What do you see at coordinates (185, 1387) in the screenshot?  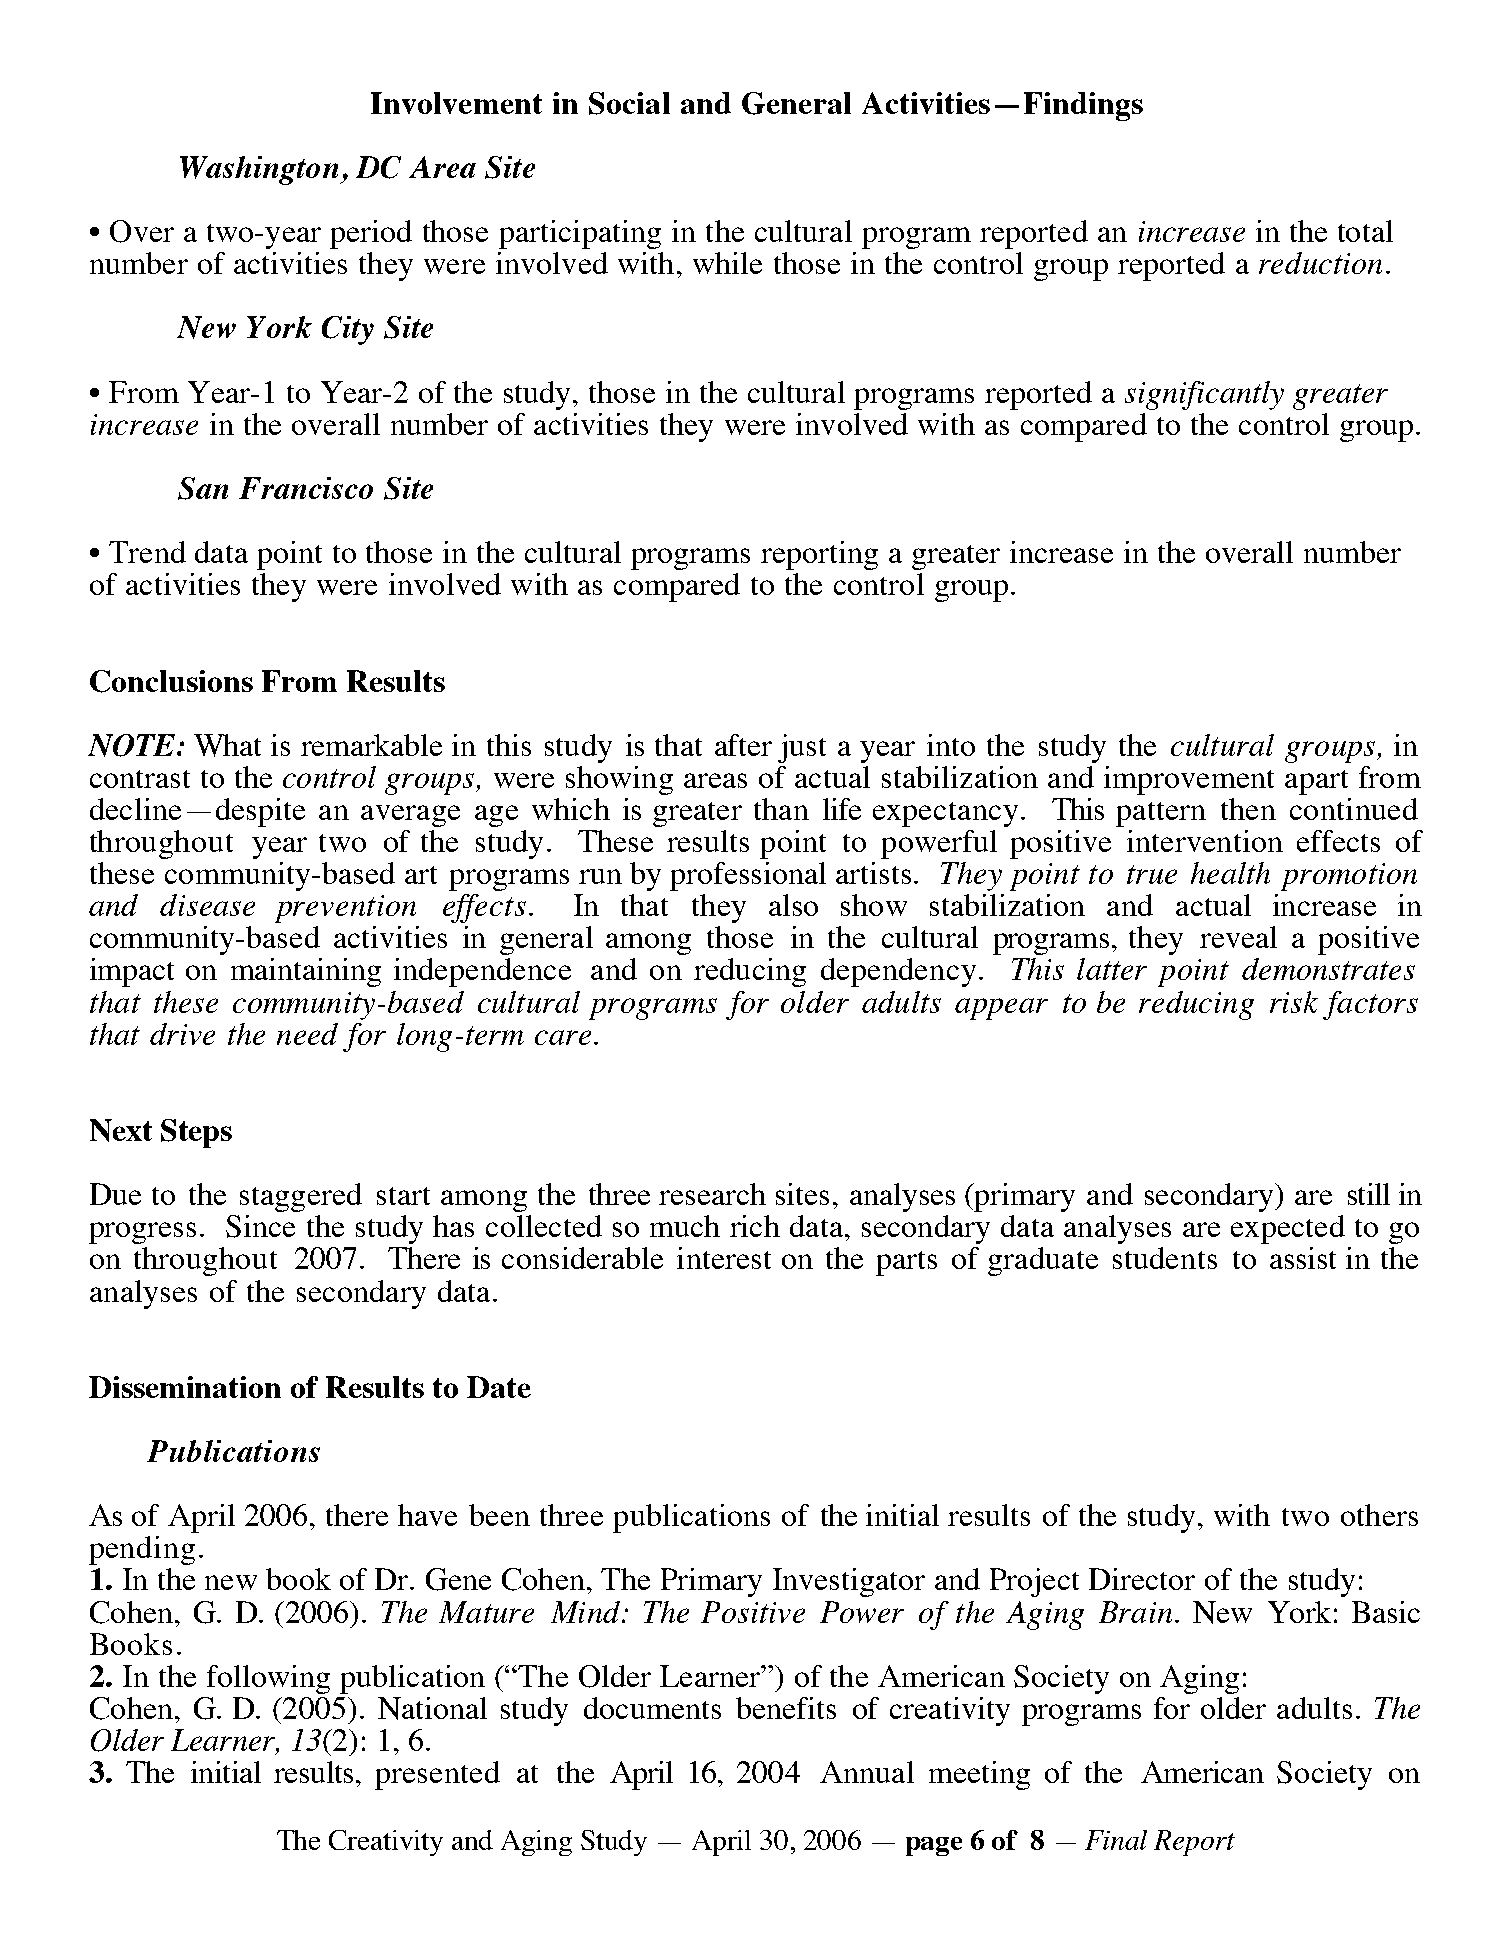 I see `Dissemination` at bounding box center [185, 1387].
